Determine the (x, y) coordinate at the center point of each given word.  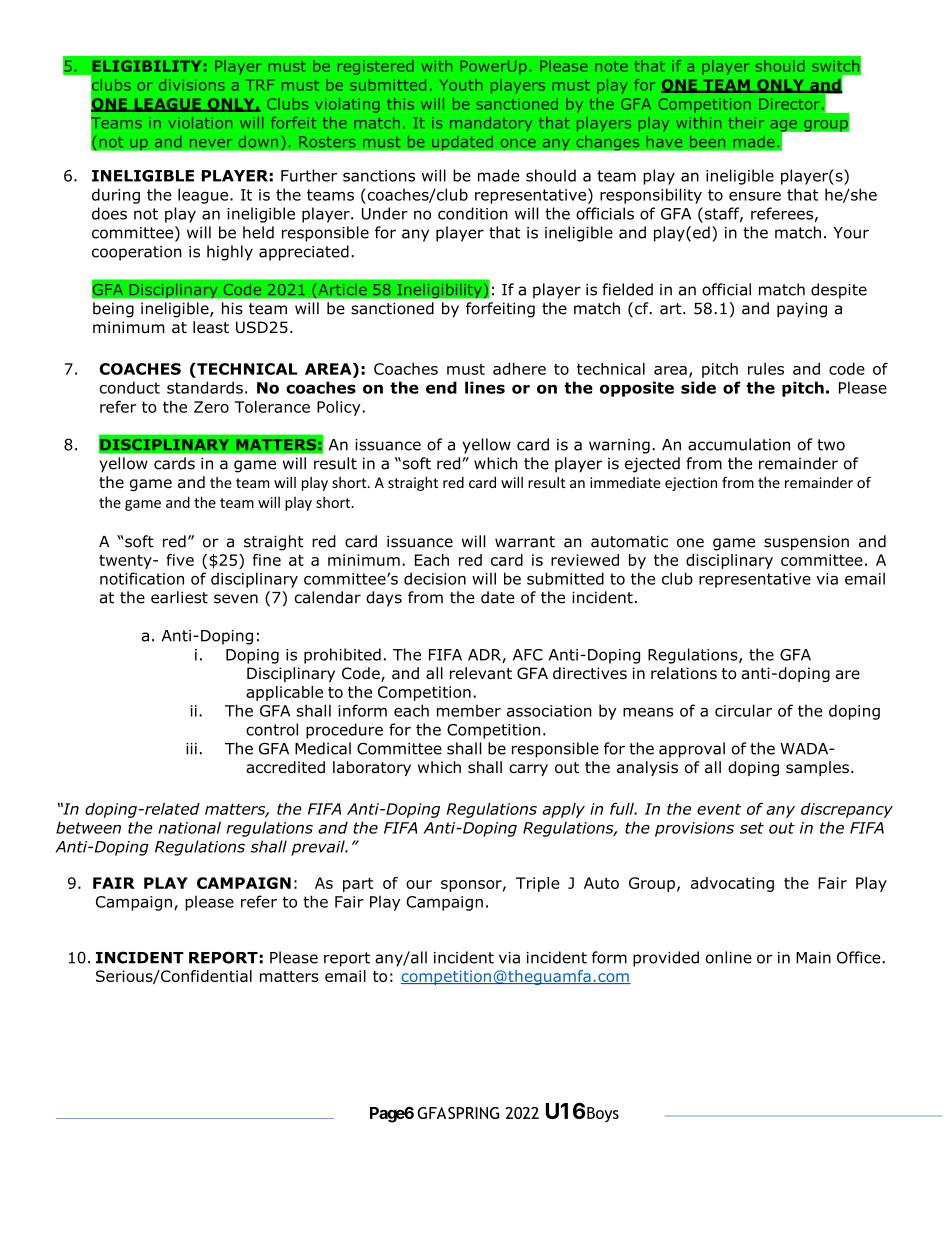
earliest (179, 597)
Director (789, 104)
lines (485, 387)
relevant (481, 673)
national (189, 827)
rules (766, 369)
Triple (538, 884)
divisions (192, 85)
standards (205, 387)
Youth (461, 85)
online (729, 957)
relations (684, 673)
